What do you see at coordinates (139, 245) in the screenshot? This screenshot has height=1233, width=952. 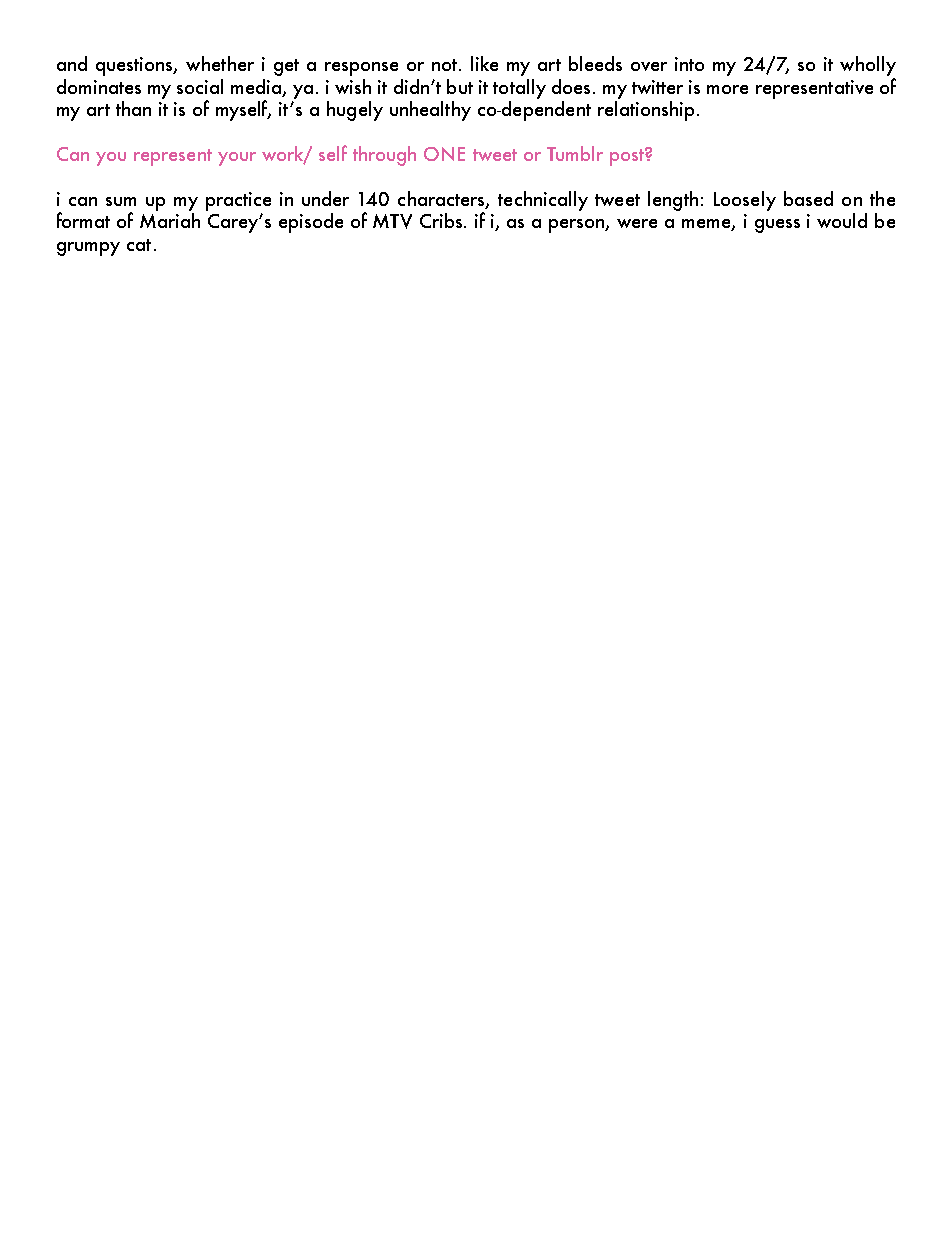 I see `cat` at bounding box center [139, 245].
